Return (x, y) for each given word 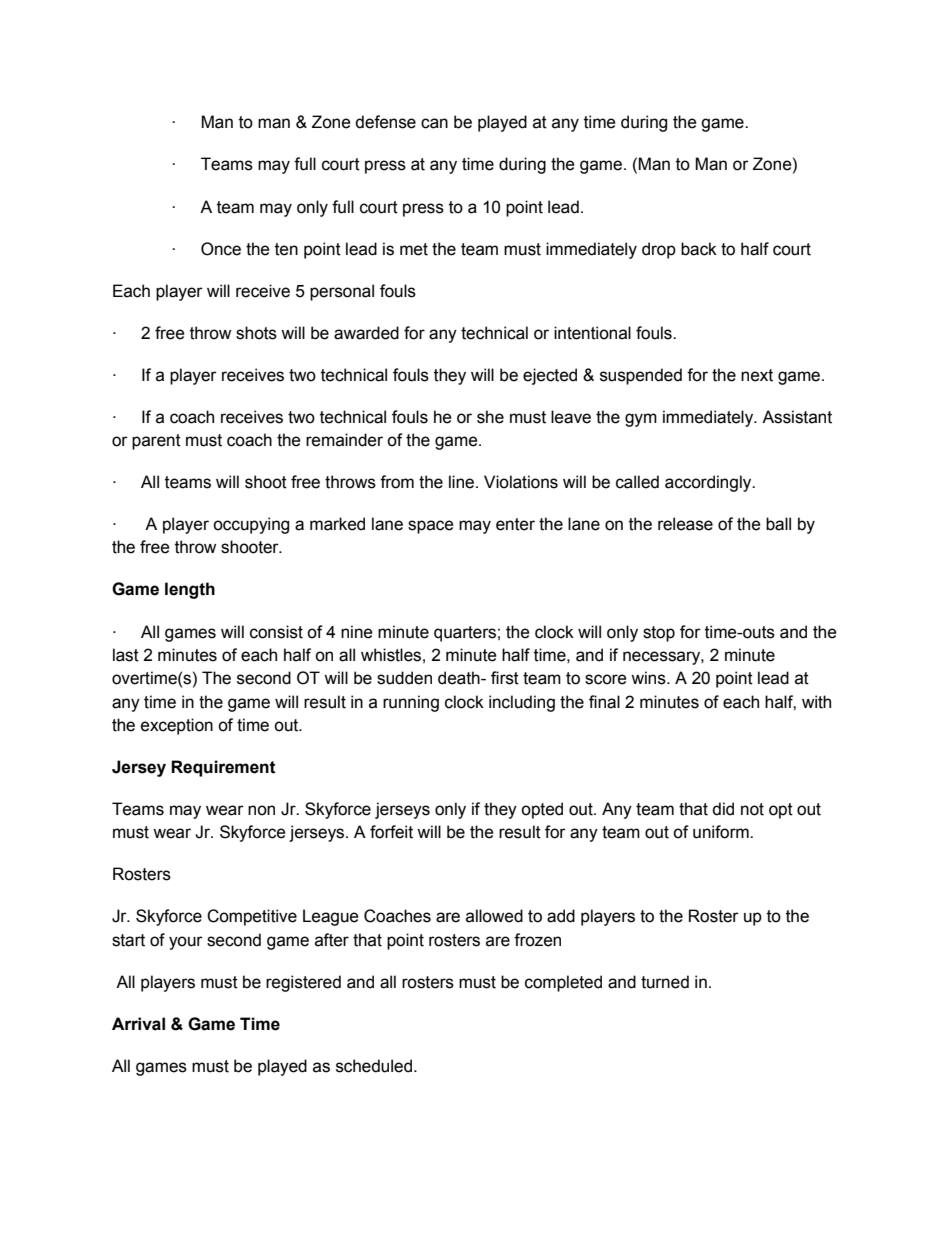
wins (649, 678)
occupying (251, 525)
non (261, 810)
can (434, 123)
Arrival (138, 1024)
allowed (494, 916)
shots (256, 333)
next (757, 375)
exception (177, 726)
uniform (722, 832)
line (463, 482)
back (699, 249)
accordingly (709, 483)
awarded (366, 333)
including (522, 703)
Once (221, 249)
